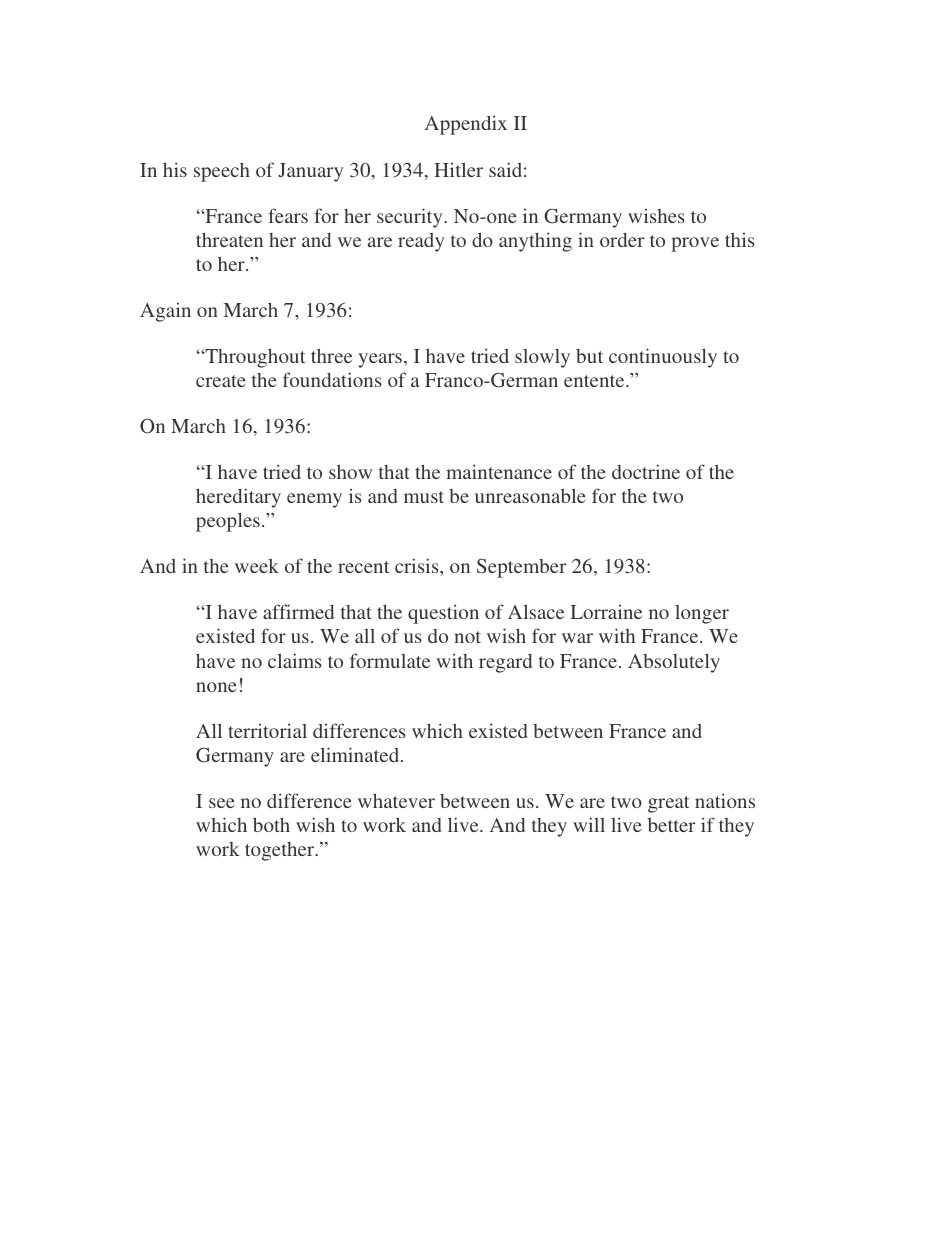 This screenshot has height=1233, width=952. What do you see at coordinates (271, 824) in the screenshot?
I see `both` at bounding box center [271, 824].
